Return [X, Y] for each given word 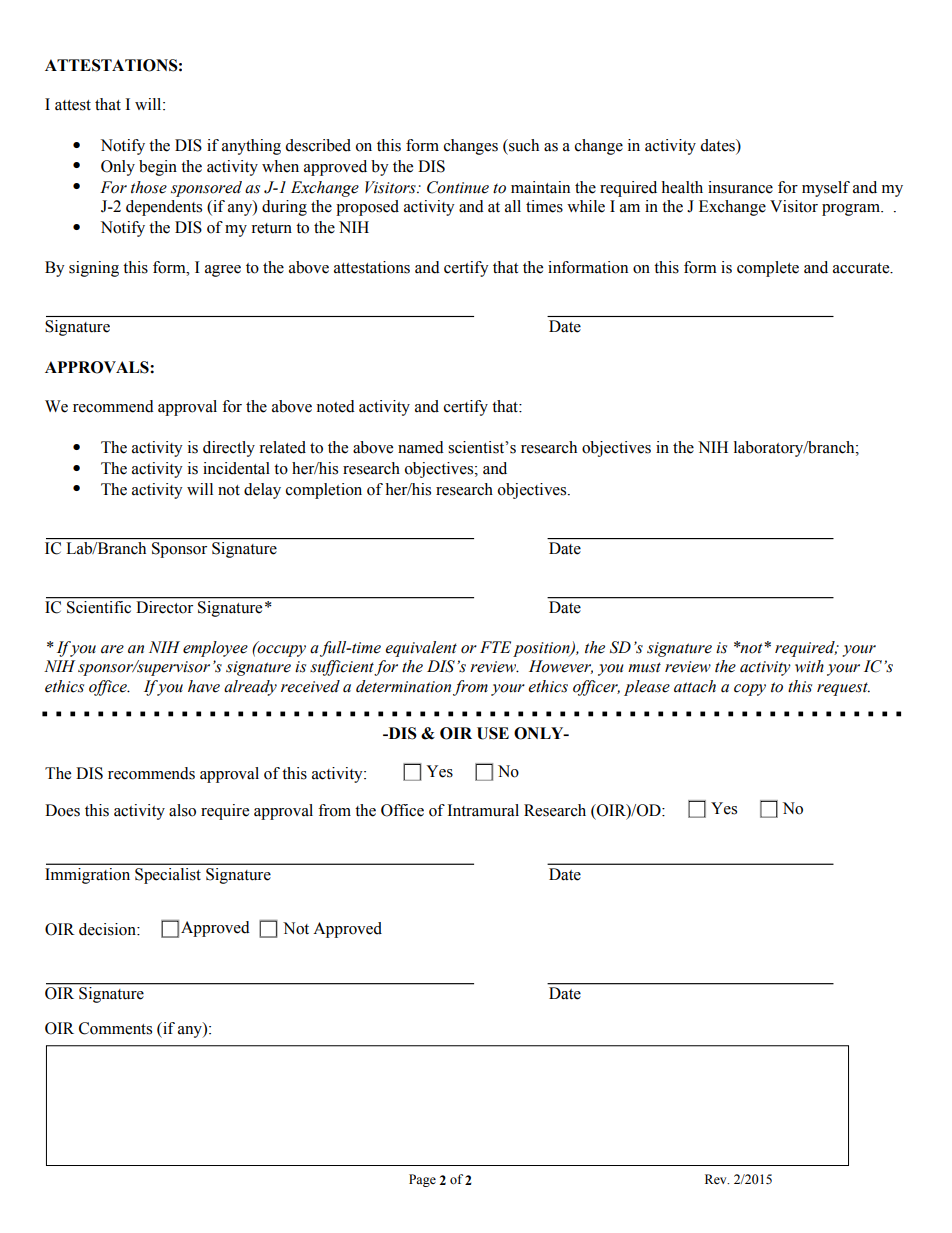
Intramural [483, 810]
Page [422, 1180]
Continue [458, 187]
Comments [115, 1028]
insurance [740, 187]
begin [158, 168]
